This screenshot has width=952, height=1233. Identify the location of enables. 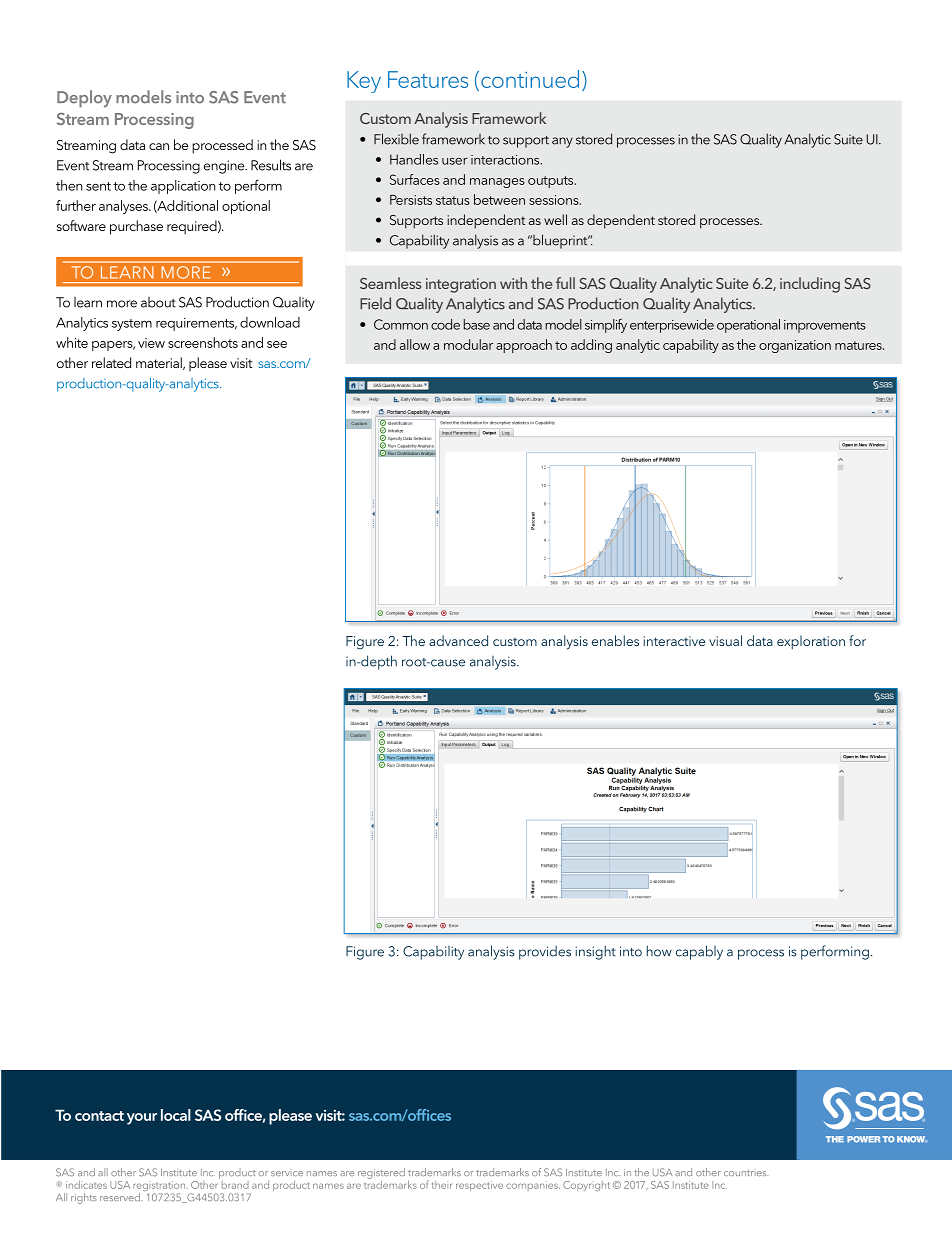
(615, 640).
